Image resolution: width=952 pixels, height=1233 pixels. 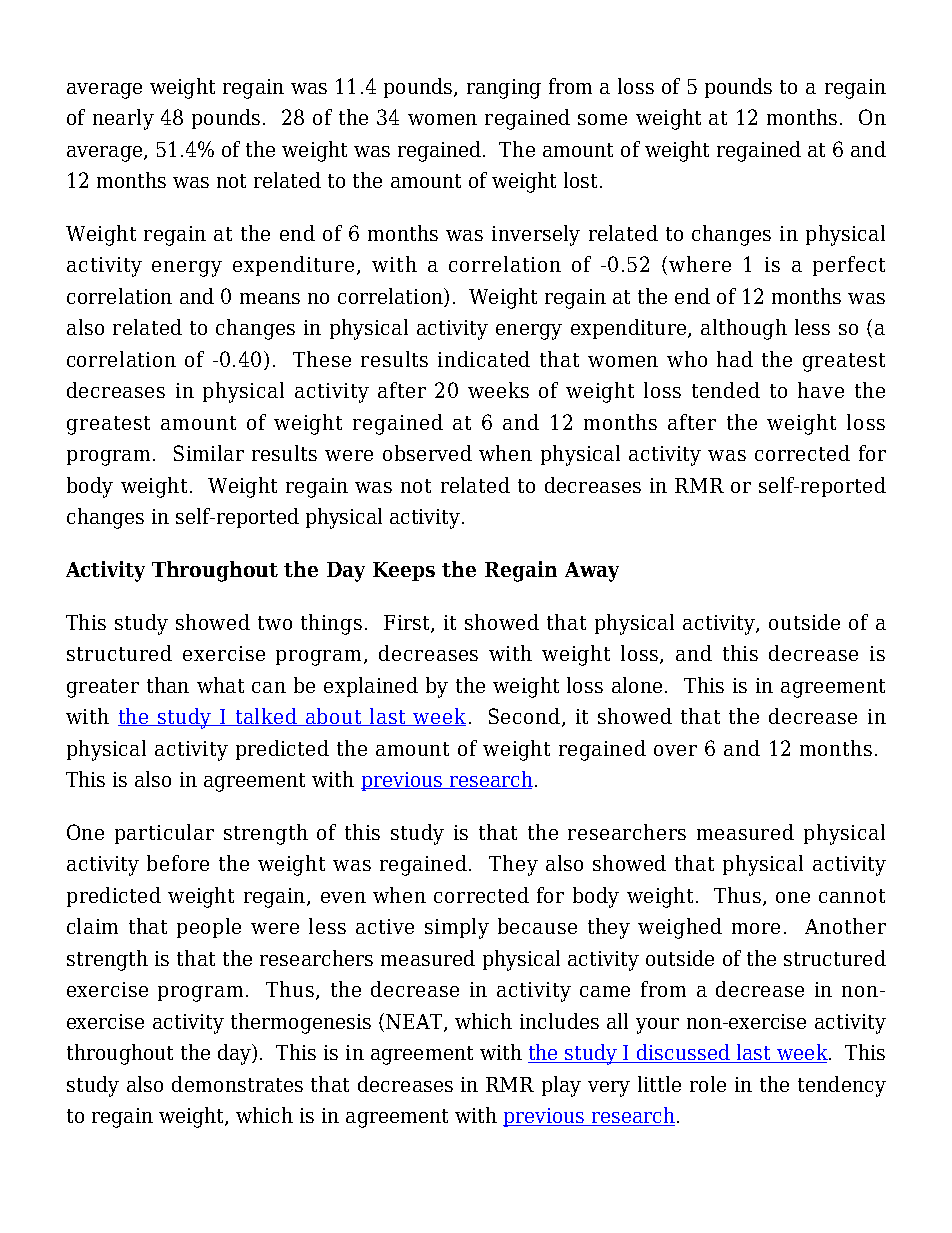 What do you see at coordinates (123, 119) in the page?
I see `nearly` at bounding box center [123, 119].
